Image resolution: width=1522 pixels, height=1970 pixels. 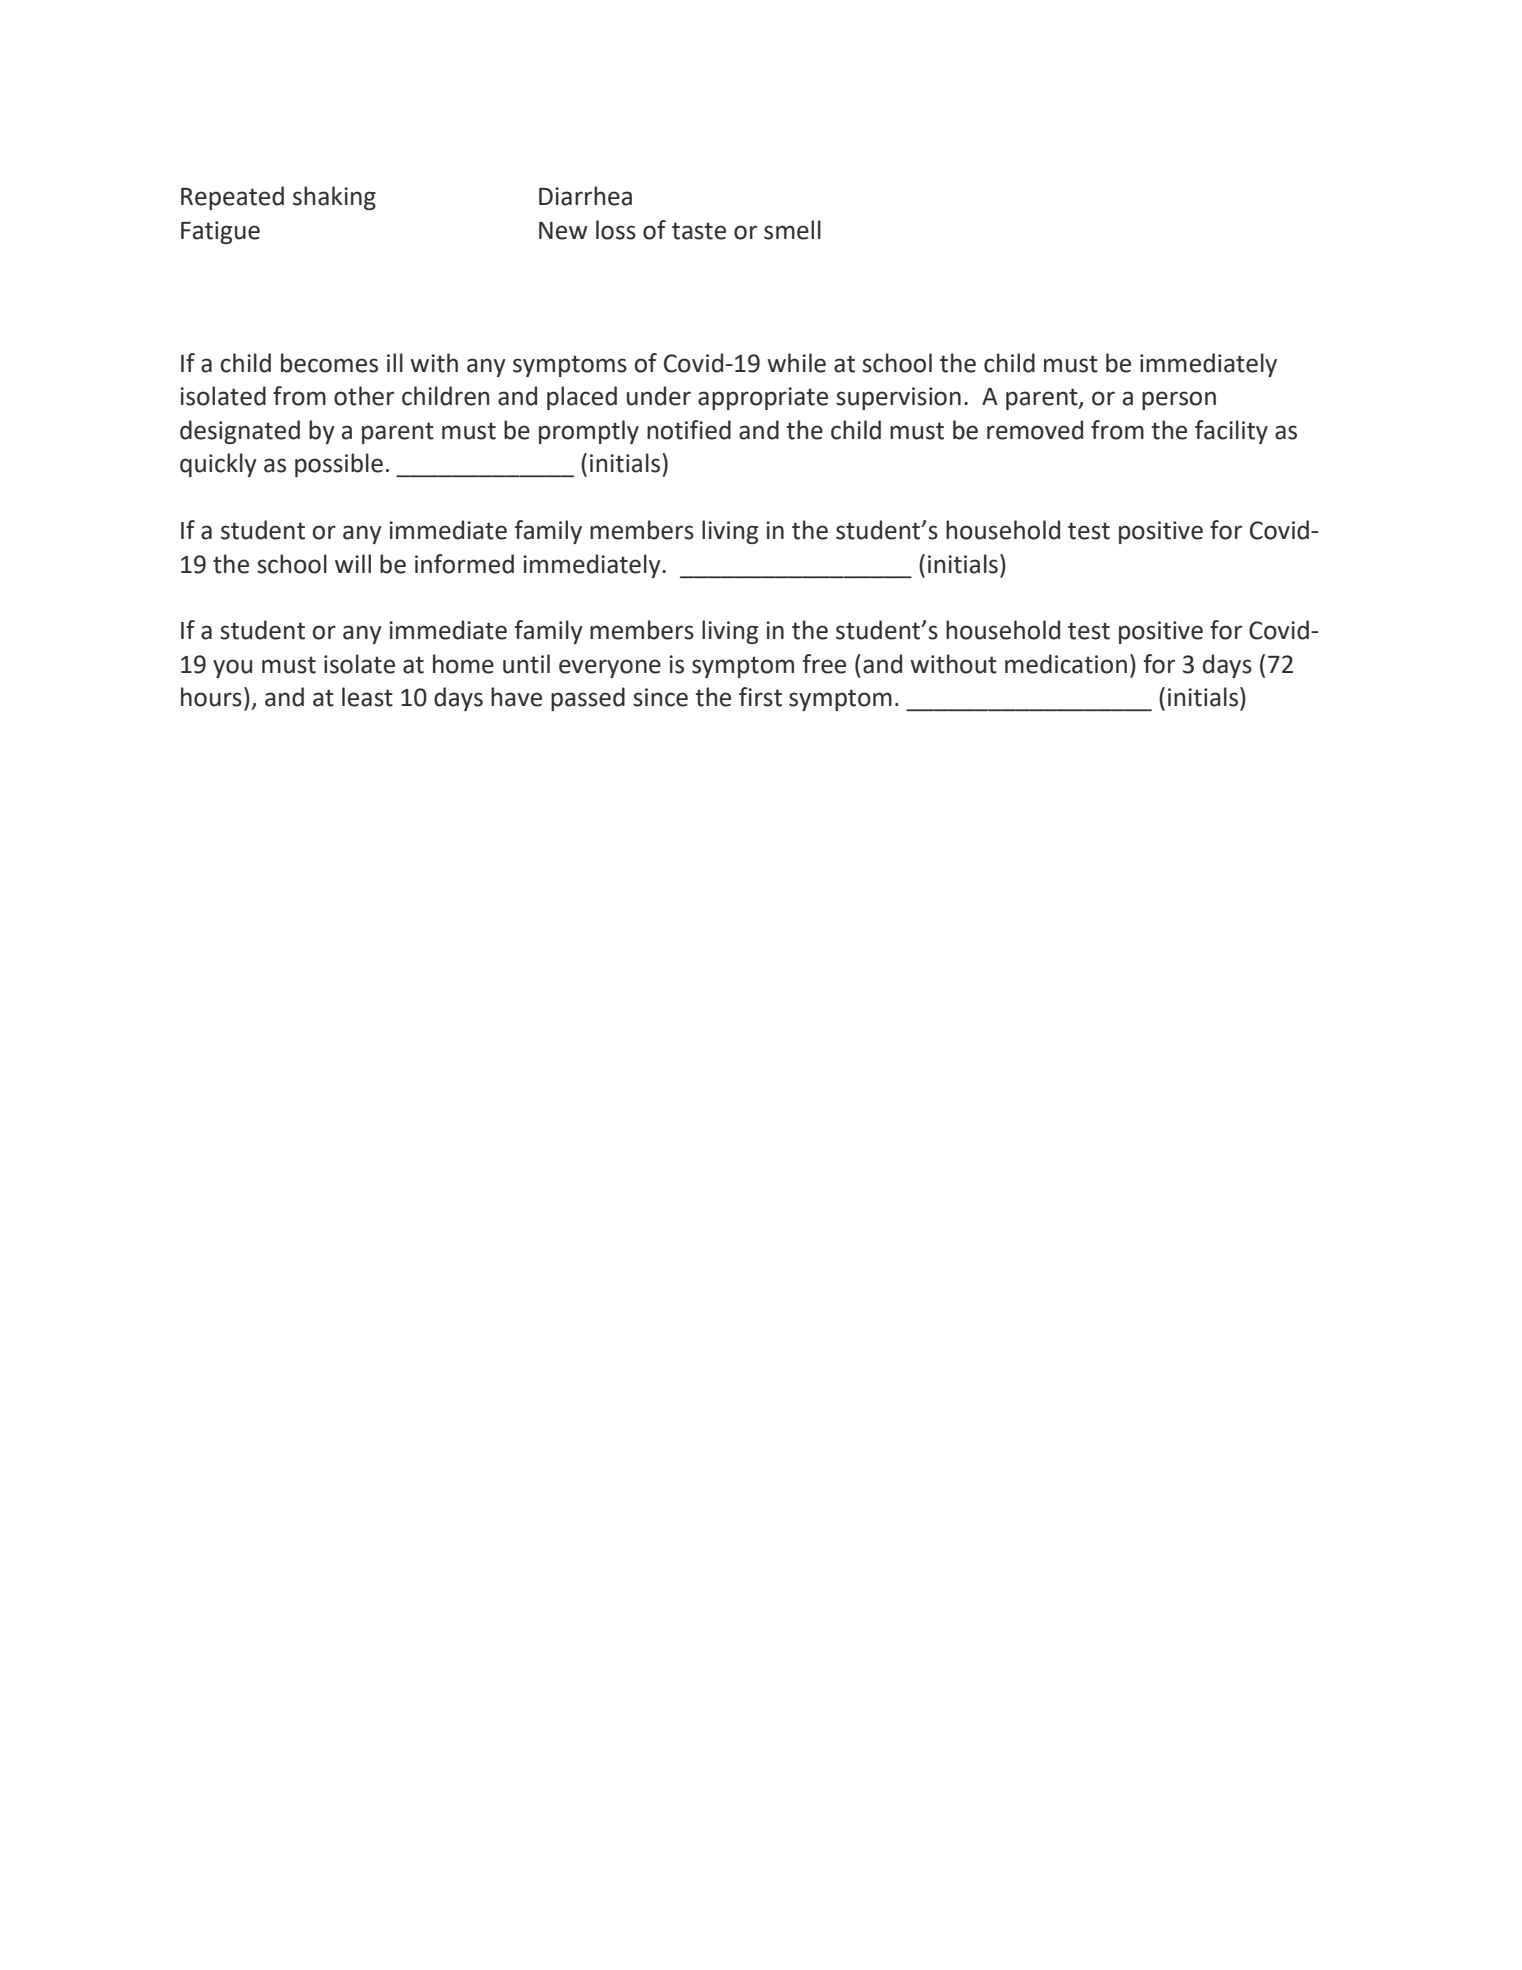 What do you see at coordinates (339, 465) in the document?
I see `possible` at bounding box center [339, 465].
